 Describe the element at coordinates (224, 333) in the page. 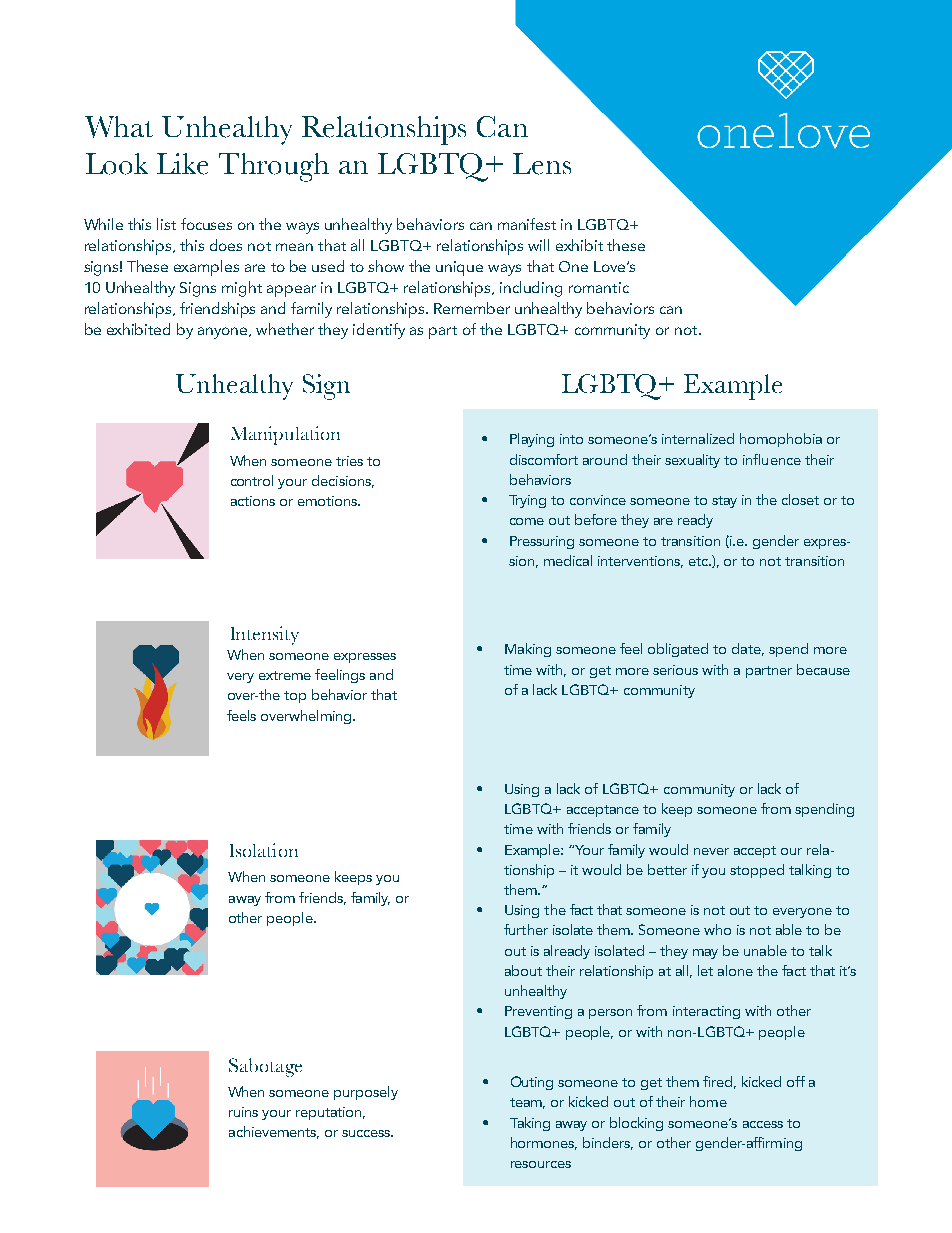

I see `anyone` at that location.
